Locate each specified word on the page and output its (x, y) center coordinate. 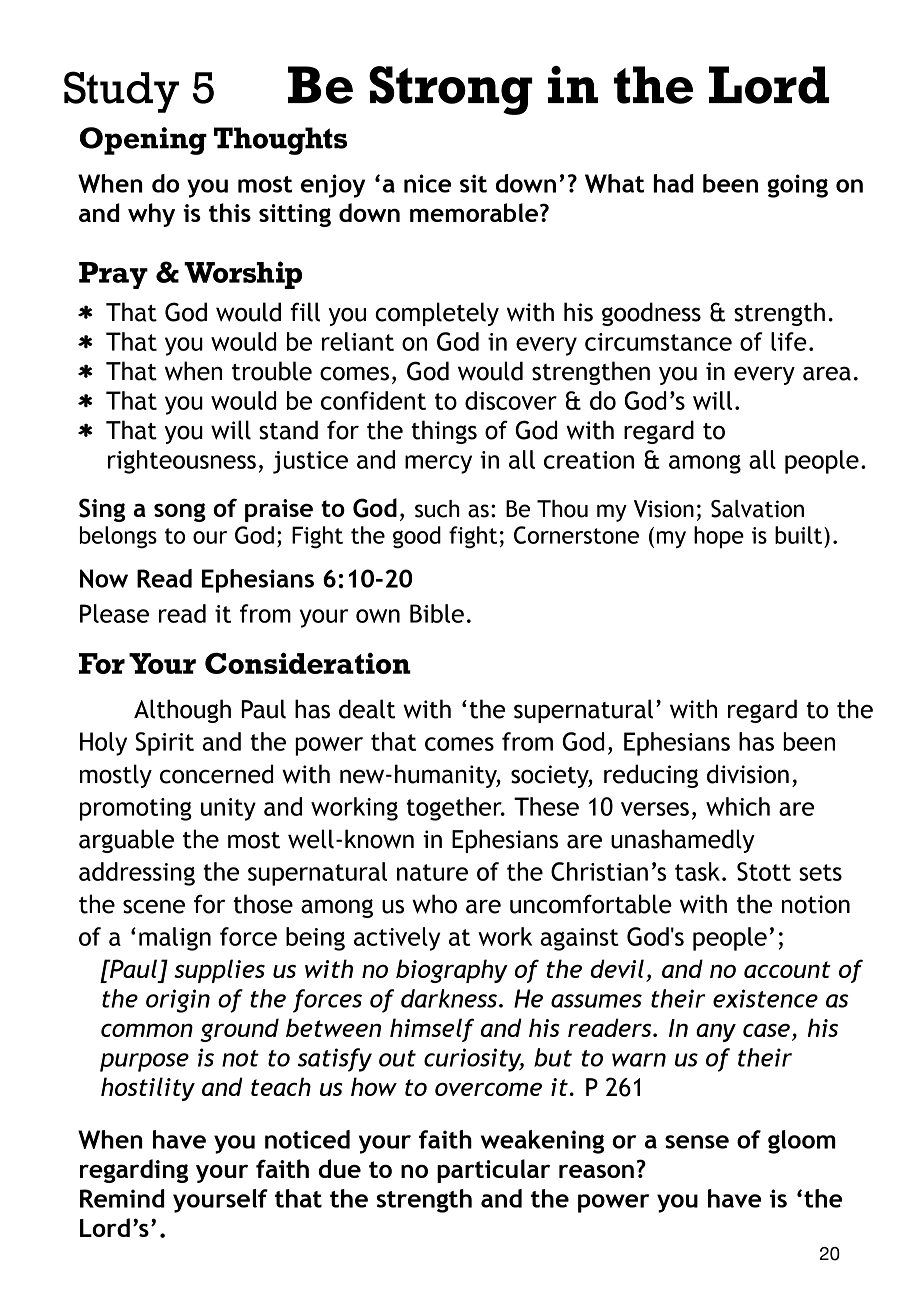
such (437, 509)
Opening (143, 141)
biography (452, 971)
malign (175, 939)
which (738, 806)
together (455, 809)
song (180, 512)
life (789, 341)
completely (437, 314)
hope (719, 537)
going (797, 186)
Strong (451, 90)
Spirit (164, 744)
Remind (122, 1198)
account (787, 969)
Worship (243, 275)
